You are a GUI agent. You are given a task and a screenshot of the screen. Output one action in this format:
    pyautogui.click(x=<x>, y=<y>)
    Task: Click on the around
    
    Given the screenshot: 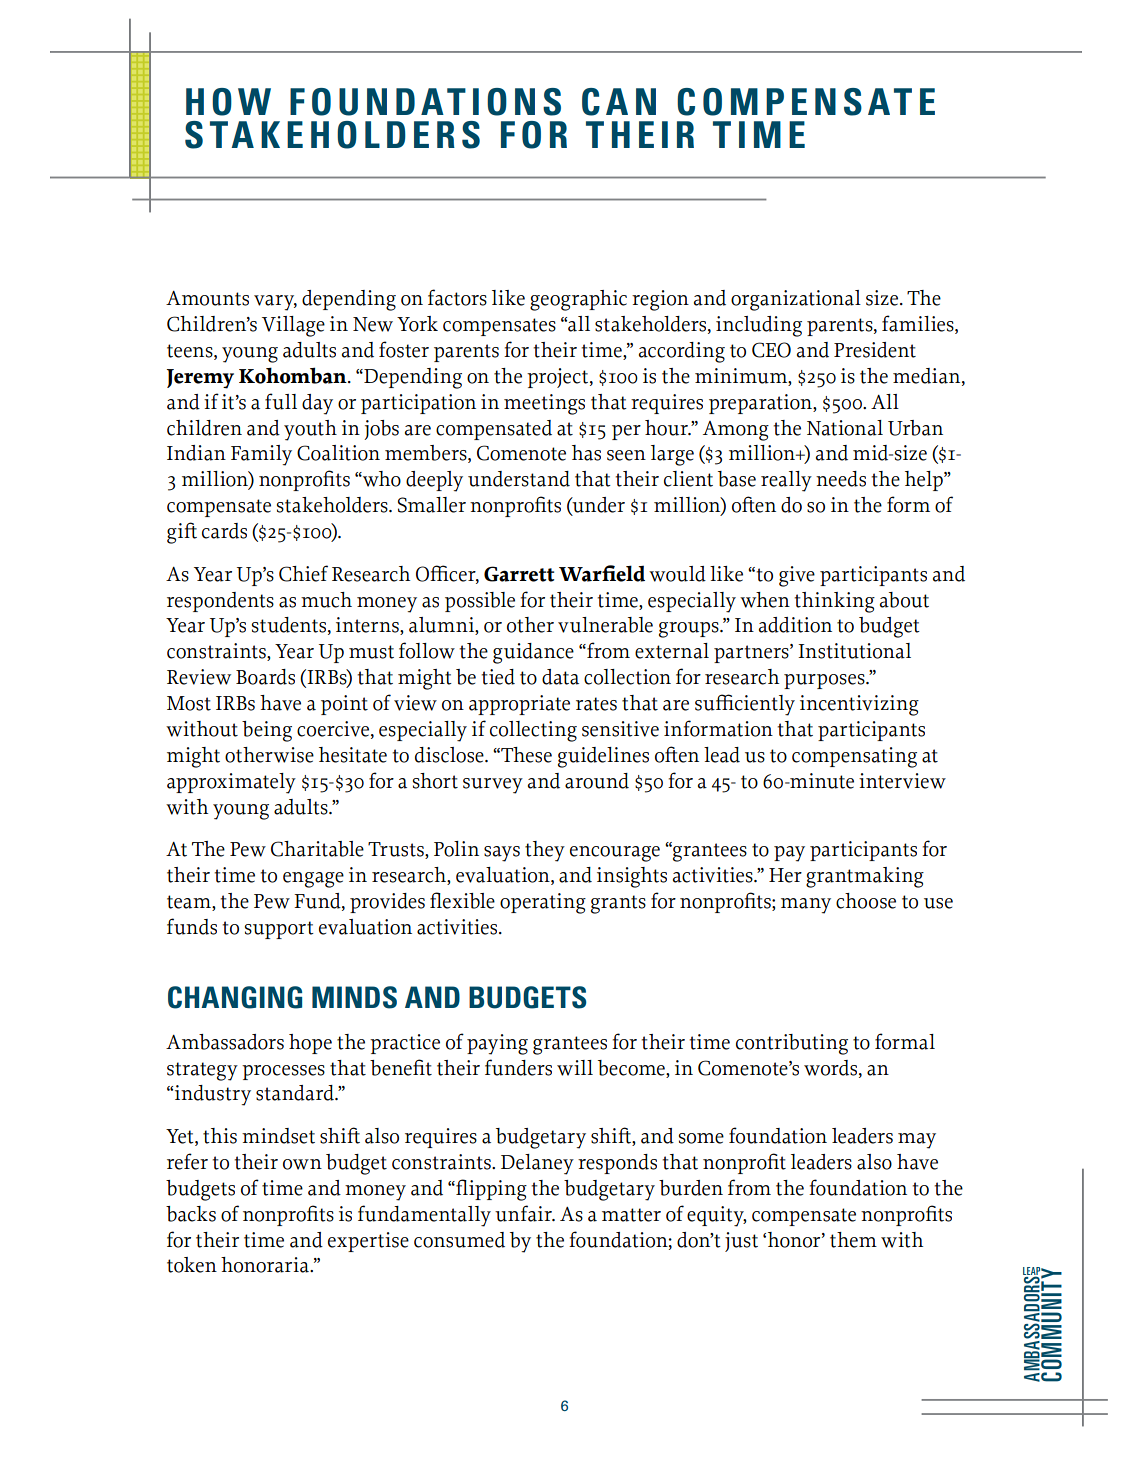 What is the action you would take?
    pyautogui.click(x=597, y=781)
